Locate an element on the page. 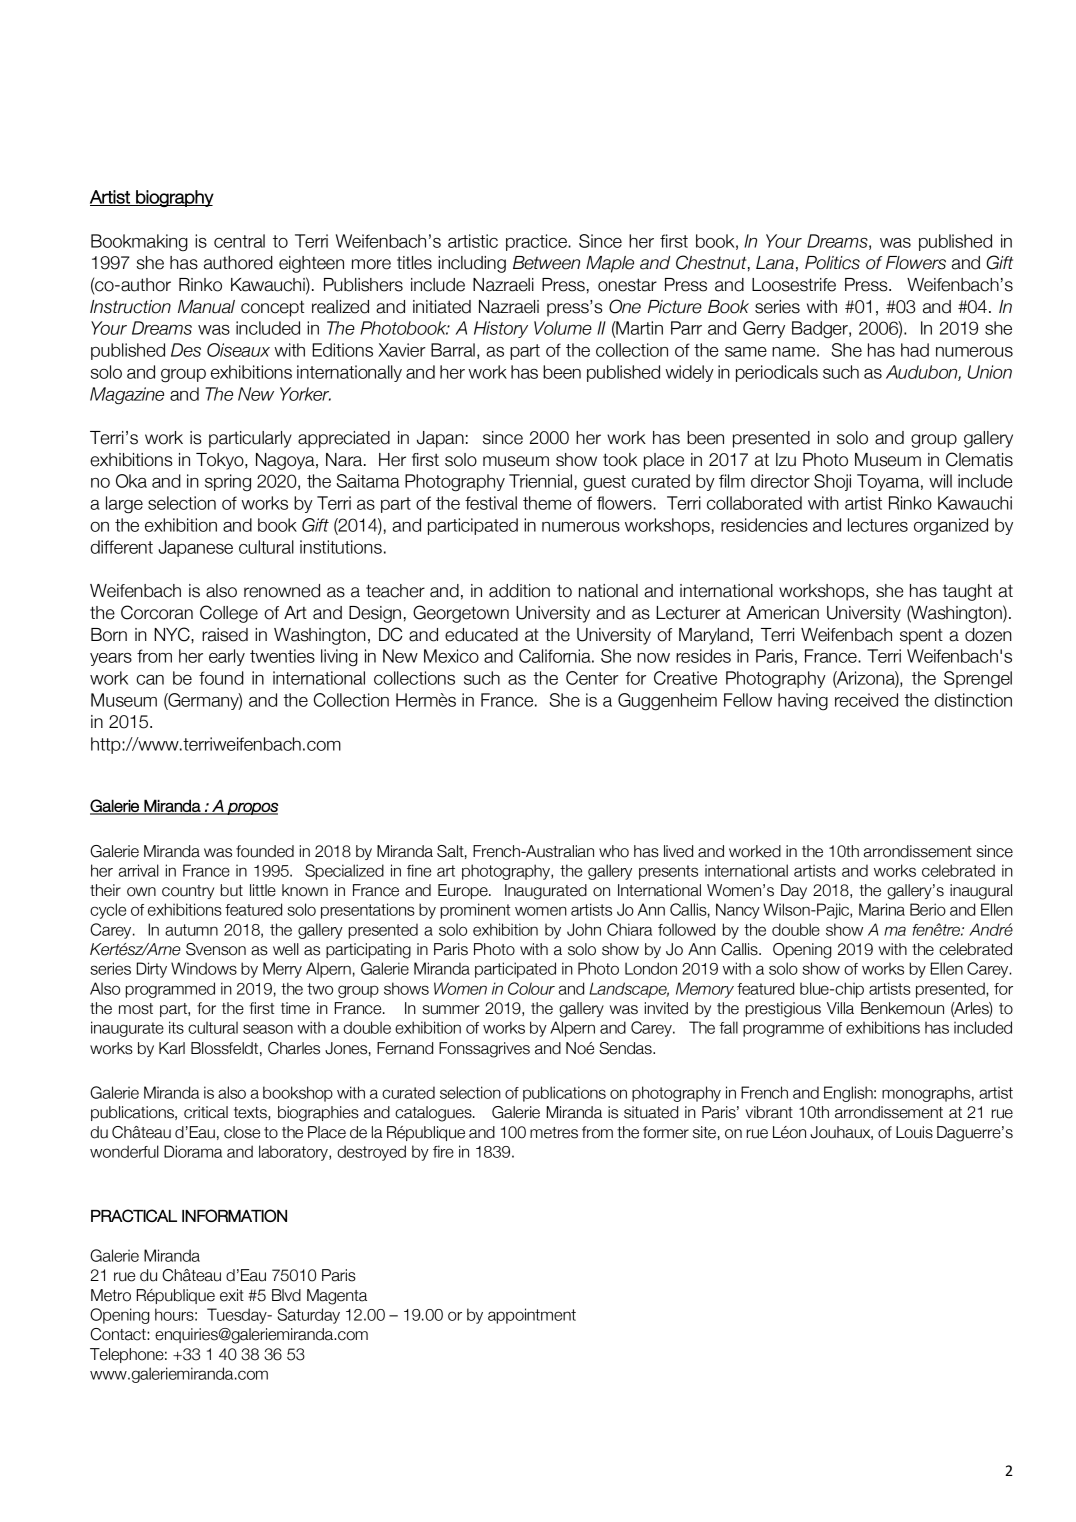 This image has height=1522, width=1076. Colour is located at coordinates (531, 988).
